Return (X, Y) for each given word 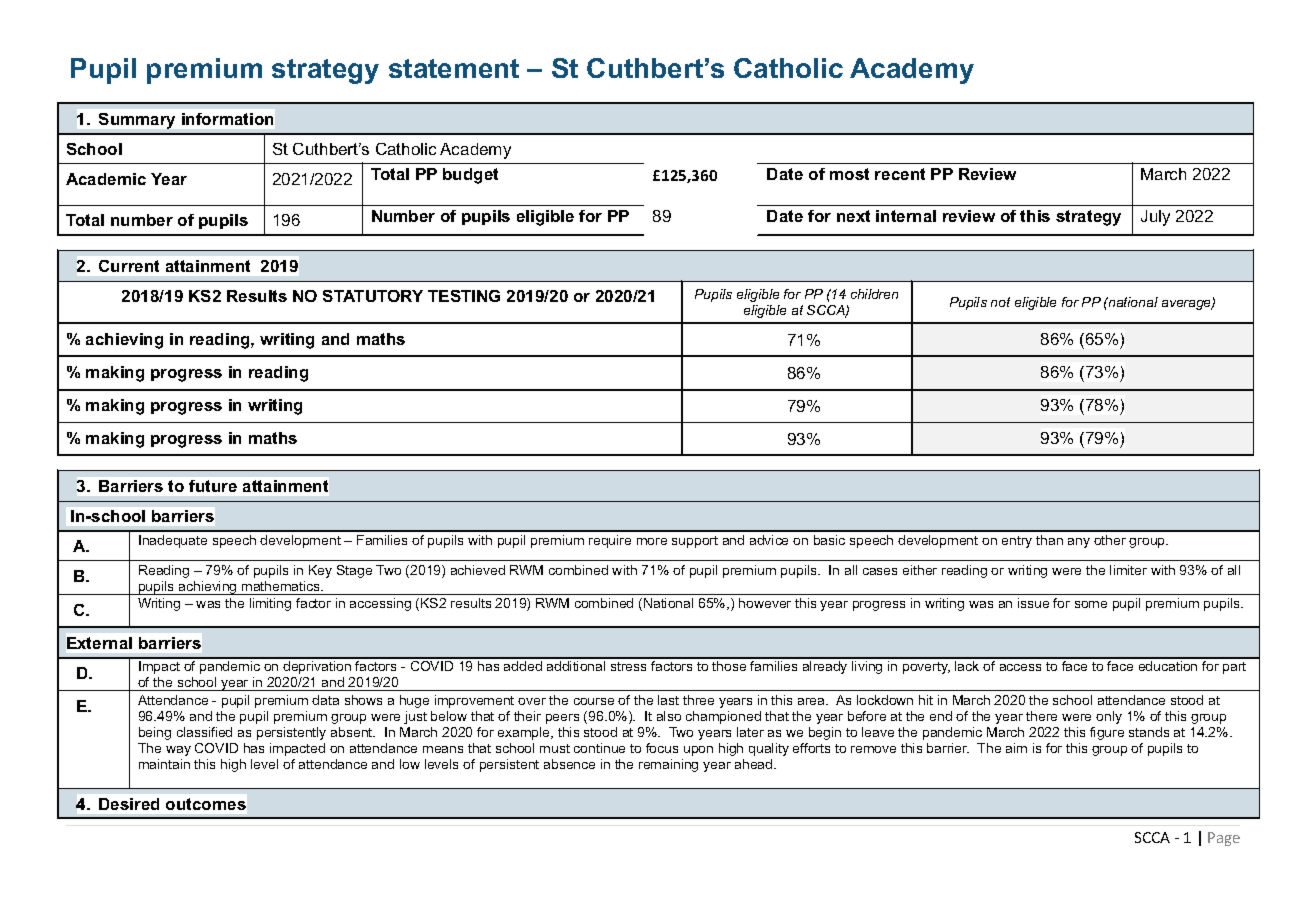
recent (900, 174)
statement (454, 68)
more (652, 541)
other (1110, 540)
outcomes (206, 804)
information (227, 119)
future (213, 486)
